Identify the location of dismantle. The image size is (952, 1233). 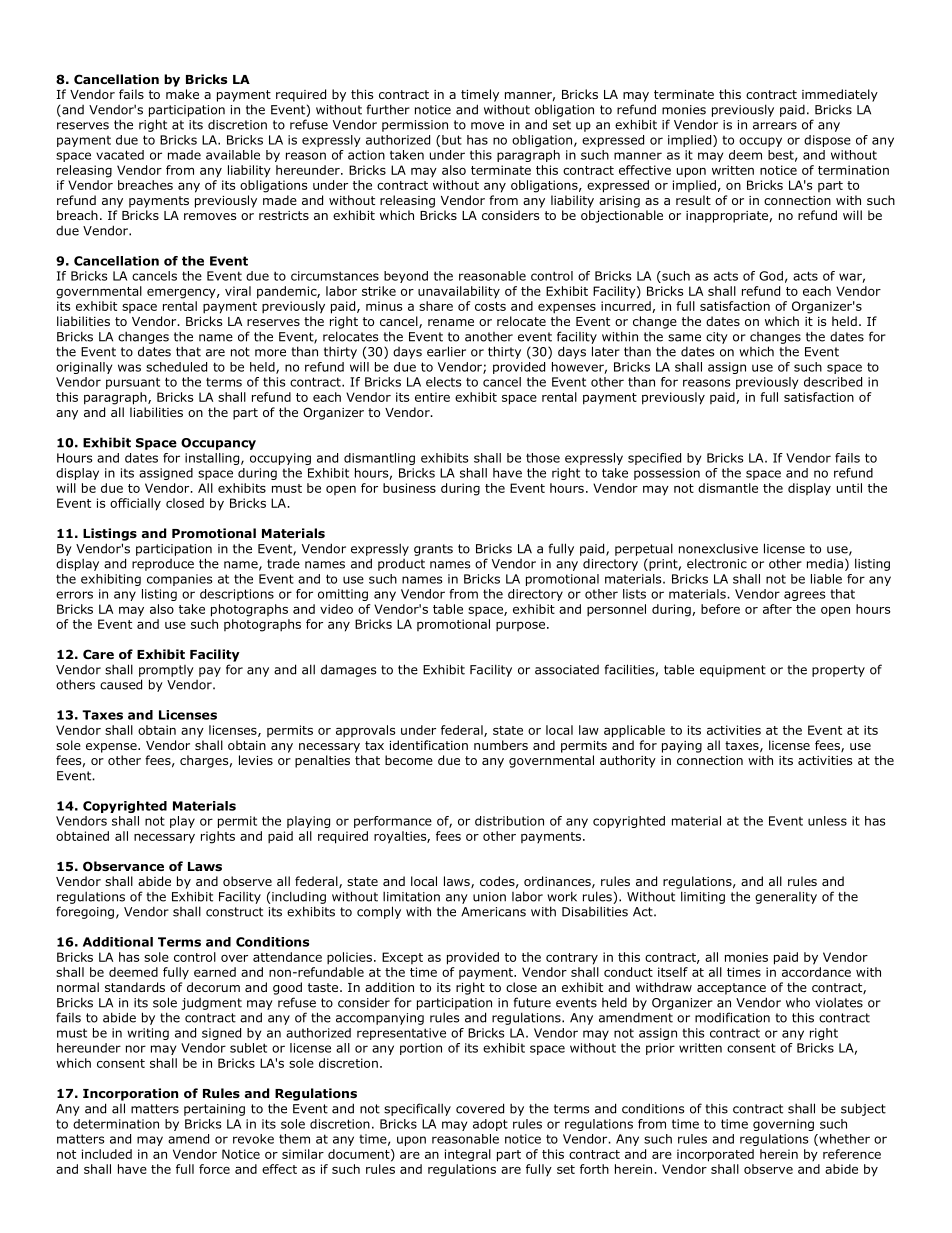
(728, 488).
